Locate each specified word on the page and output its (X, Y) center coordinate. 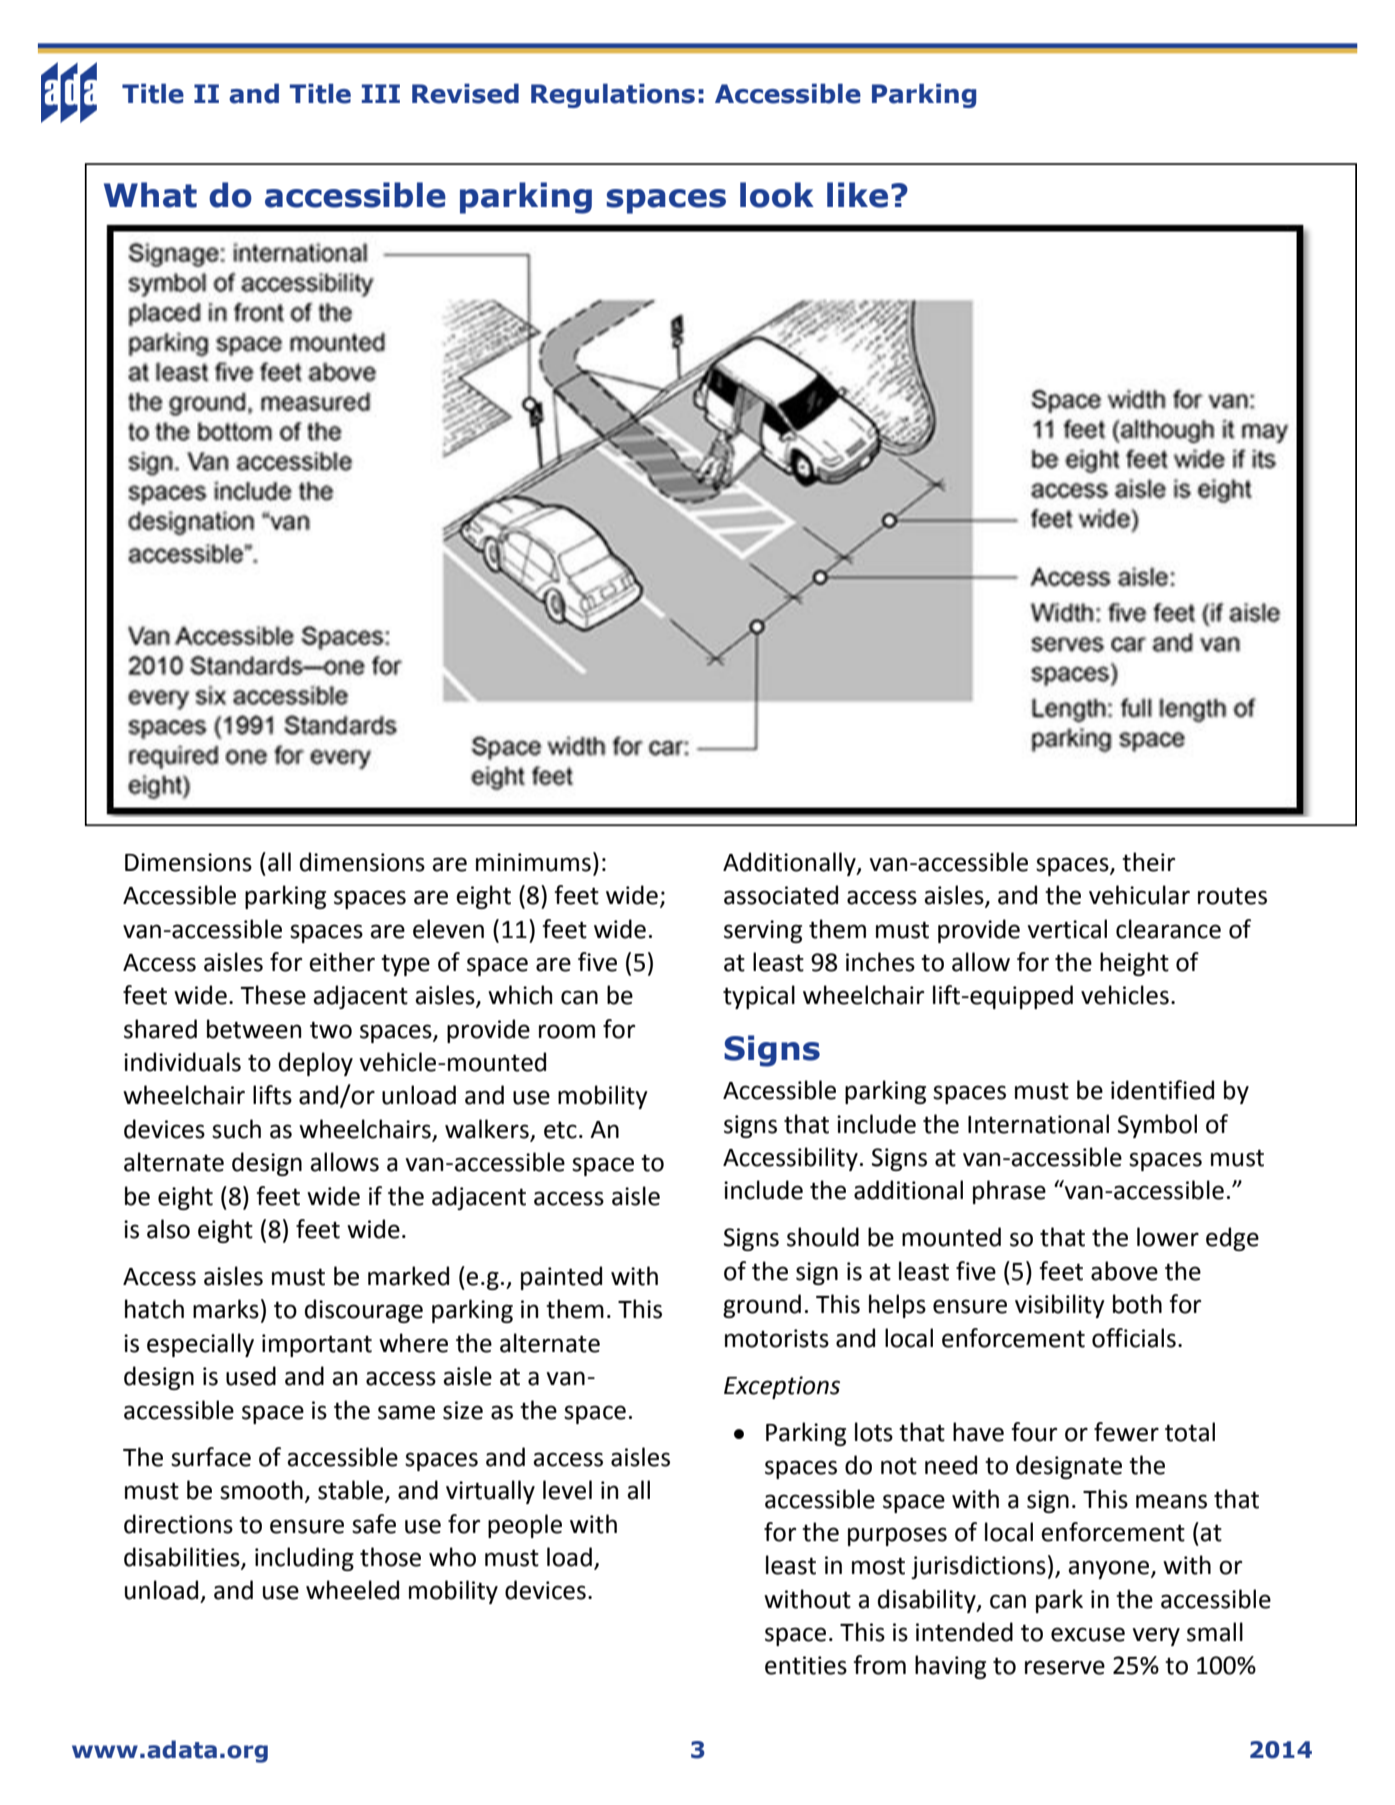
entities (806, 1665)
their (1148, 862)
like (857, 195)
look (777, 195)
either (342, 962)
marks (226, 1309)
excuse (1088, 1634)
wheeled (352, 1590)
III (381, 93)
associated (781, 895)
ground (762, 1306)
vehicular (1139, 895)
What (150, 195)
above (1124, 1271)
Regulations (613, 95)
